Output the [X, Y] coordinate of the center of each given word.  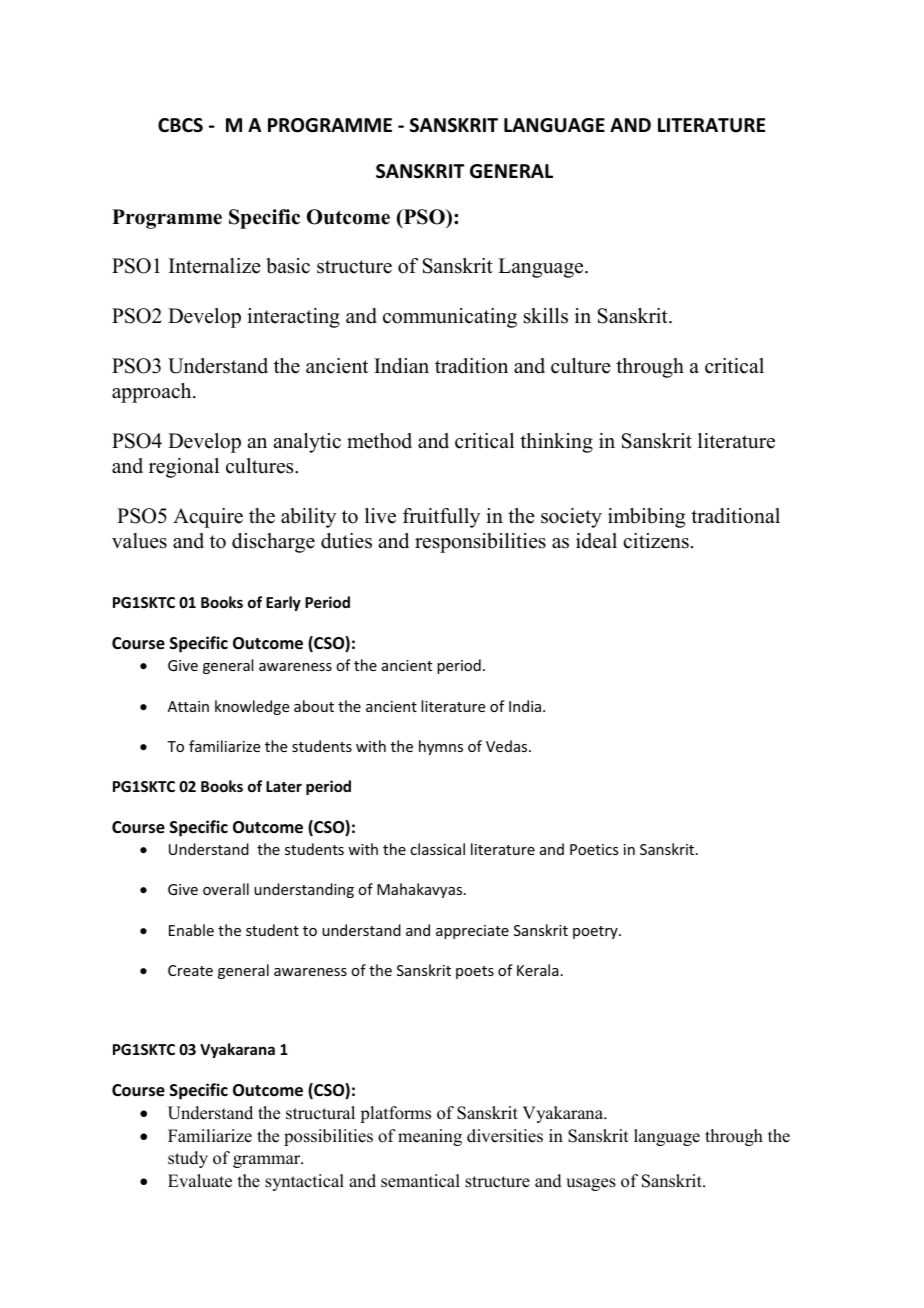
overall [226, 889]
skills [546, 316]
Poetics [594, 849]
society [571, 518]
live [380, 516]
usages [591, 1184]
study [188, 1159]
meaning [430, 1137]
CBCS [180, 125]
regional [184, 468]
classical [437, 849]
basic [288, 266]
